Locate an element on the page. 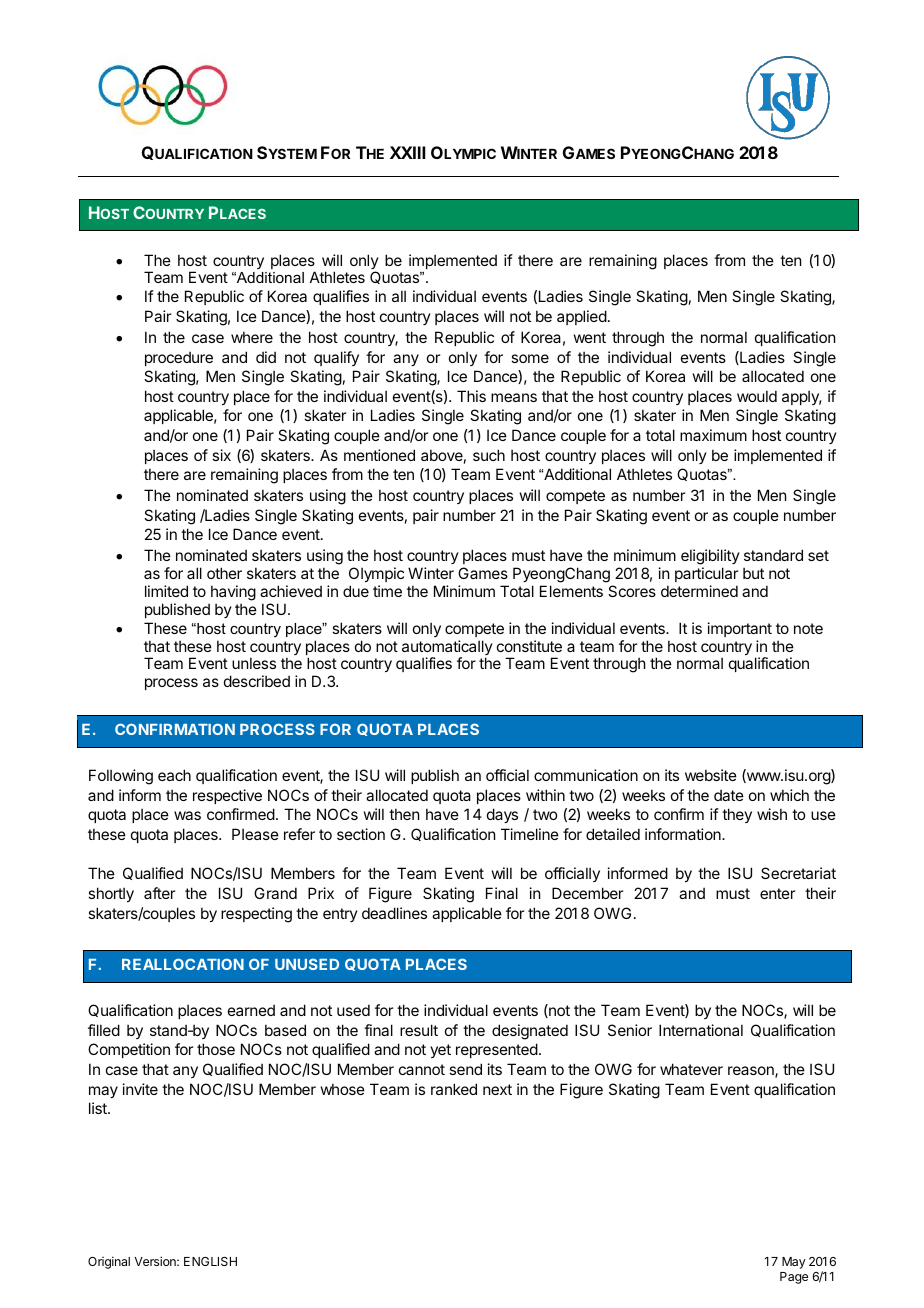 Image resolution: width=924 pixels, height=1308 pixels. after is located at coordinates (159, 893).
